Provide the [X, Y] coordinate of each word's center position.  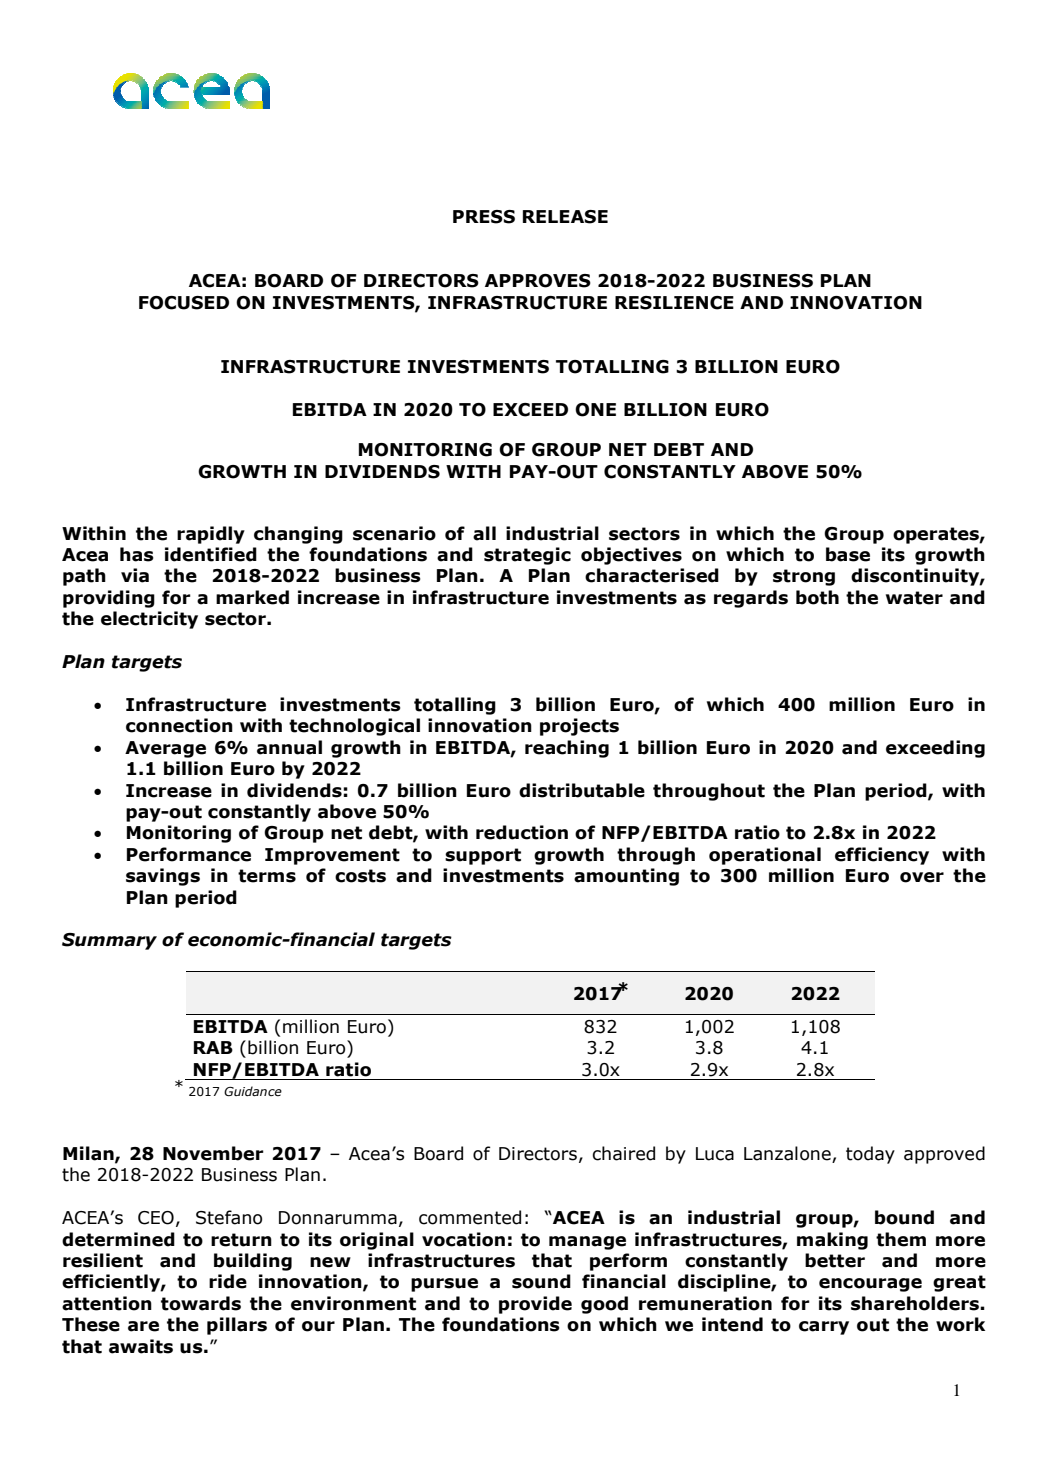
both [817, 597]
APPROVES [538, 281]
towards [201, 1303]
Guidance [253, 1091]
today [870, 1155]
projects [579, 727]
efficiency [882, 856]
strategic [527, 556]
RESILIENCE [674, 303]
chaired [623, 1153]
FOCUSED [184, 303]
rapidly [211, 535]
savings [163, 877]
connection [179, 725]
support [483, 856]
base [848, 554]
